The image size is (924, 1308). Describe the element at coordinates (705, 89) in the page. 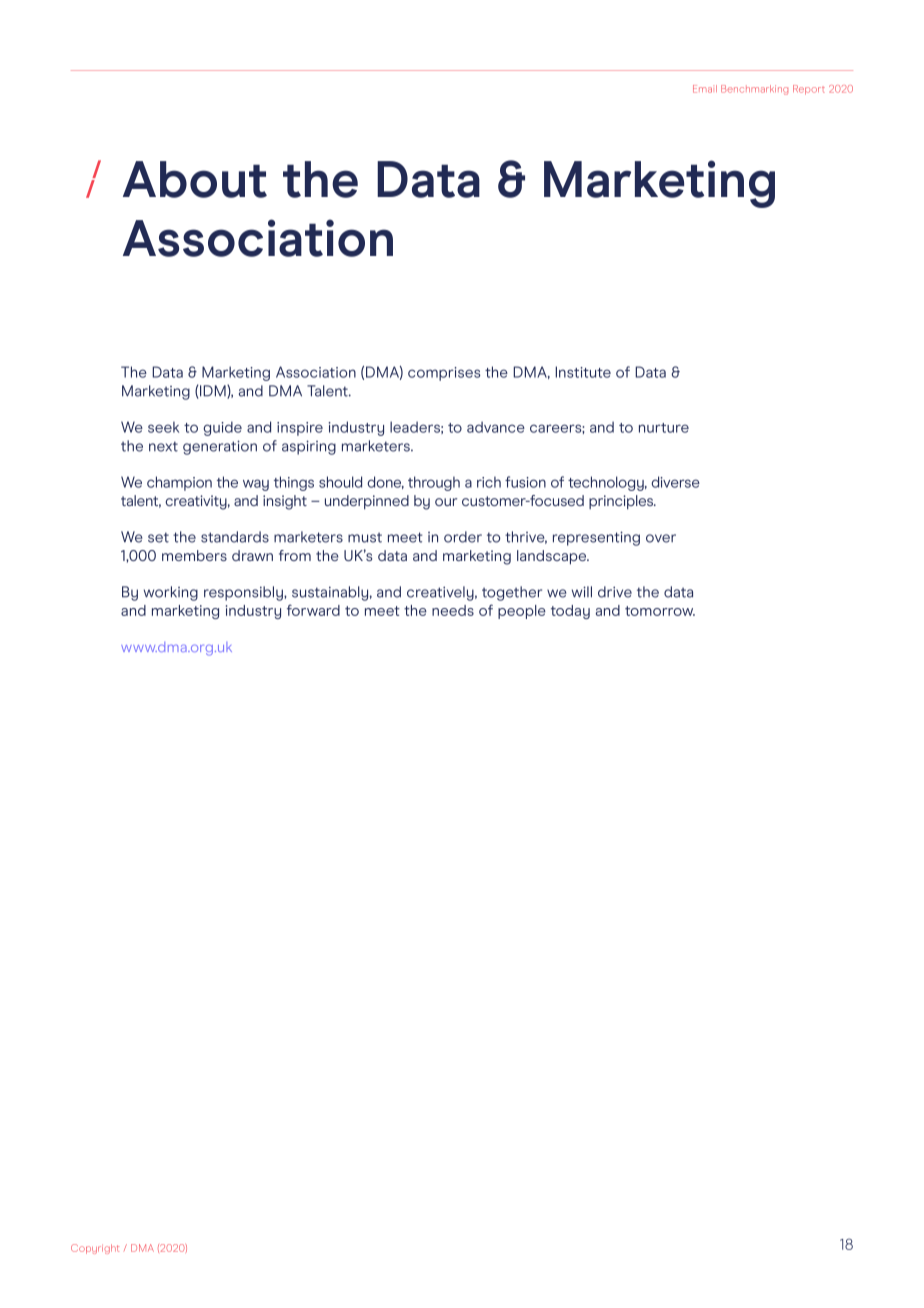

I see `Email` at that location.
